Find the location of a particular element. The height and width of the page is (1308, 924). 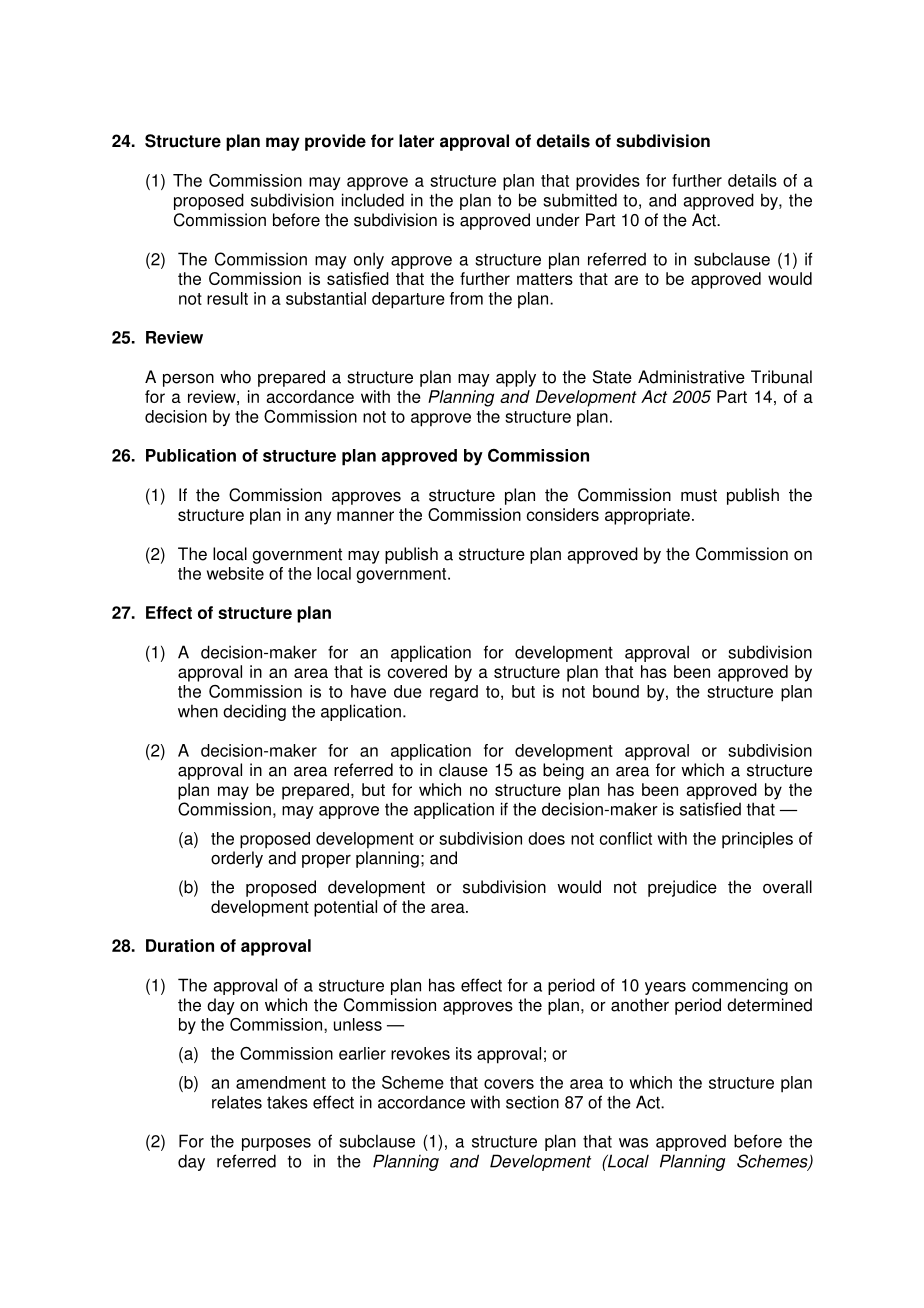

Publication is located at coordinates (191, 455).
